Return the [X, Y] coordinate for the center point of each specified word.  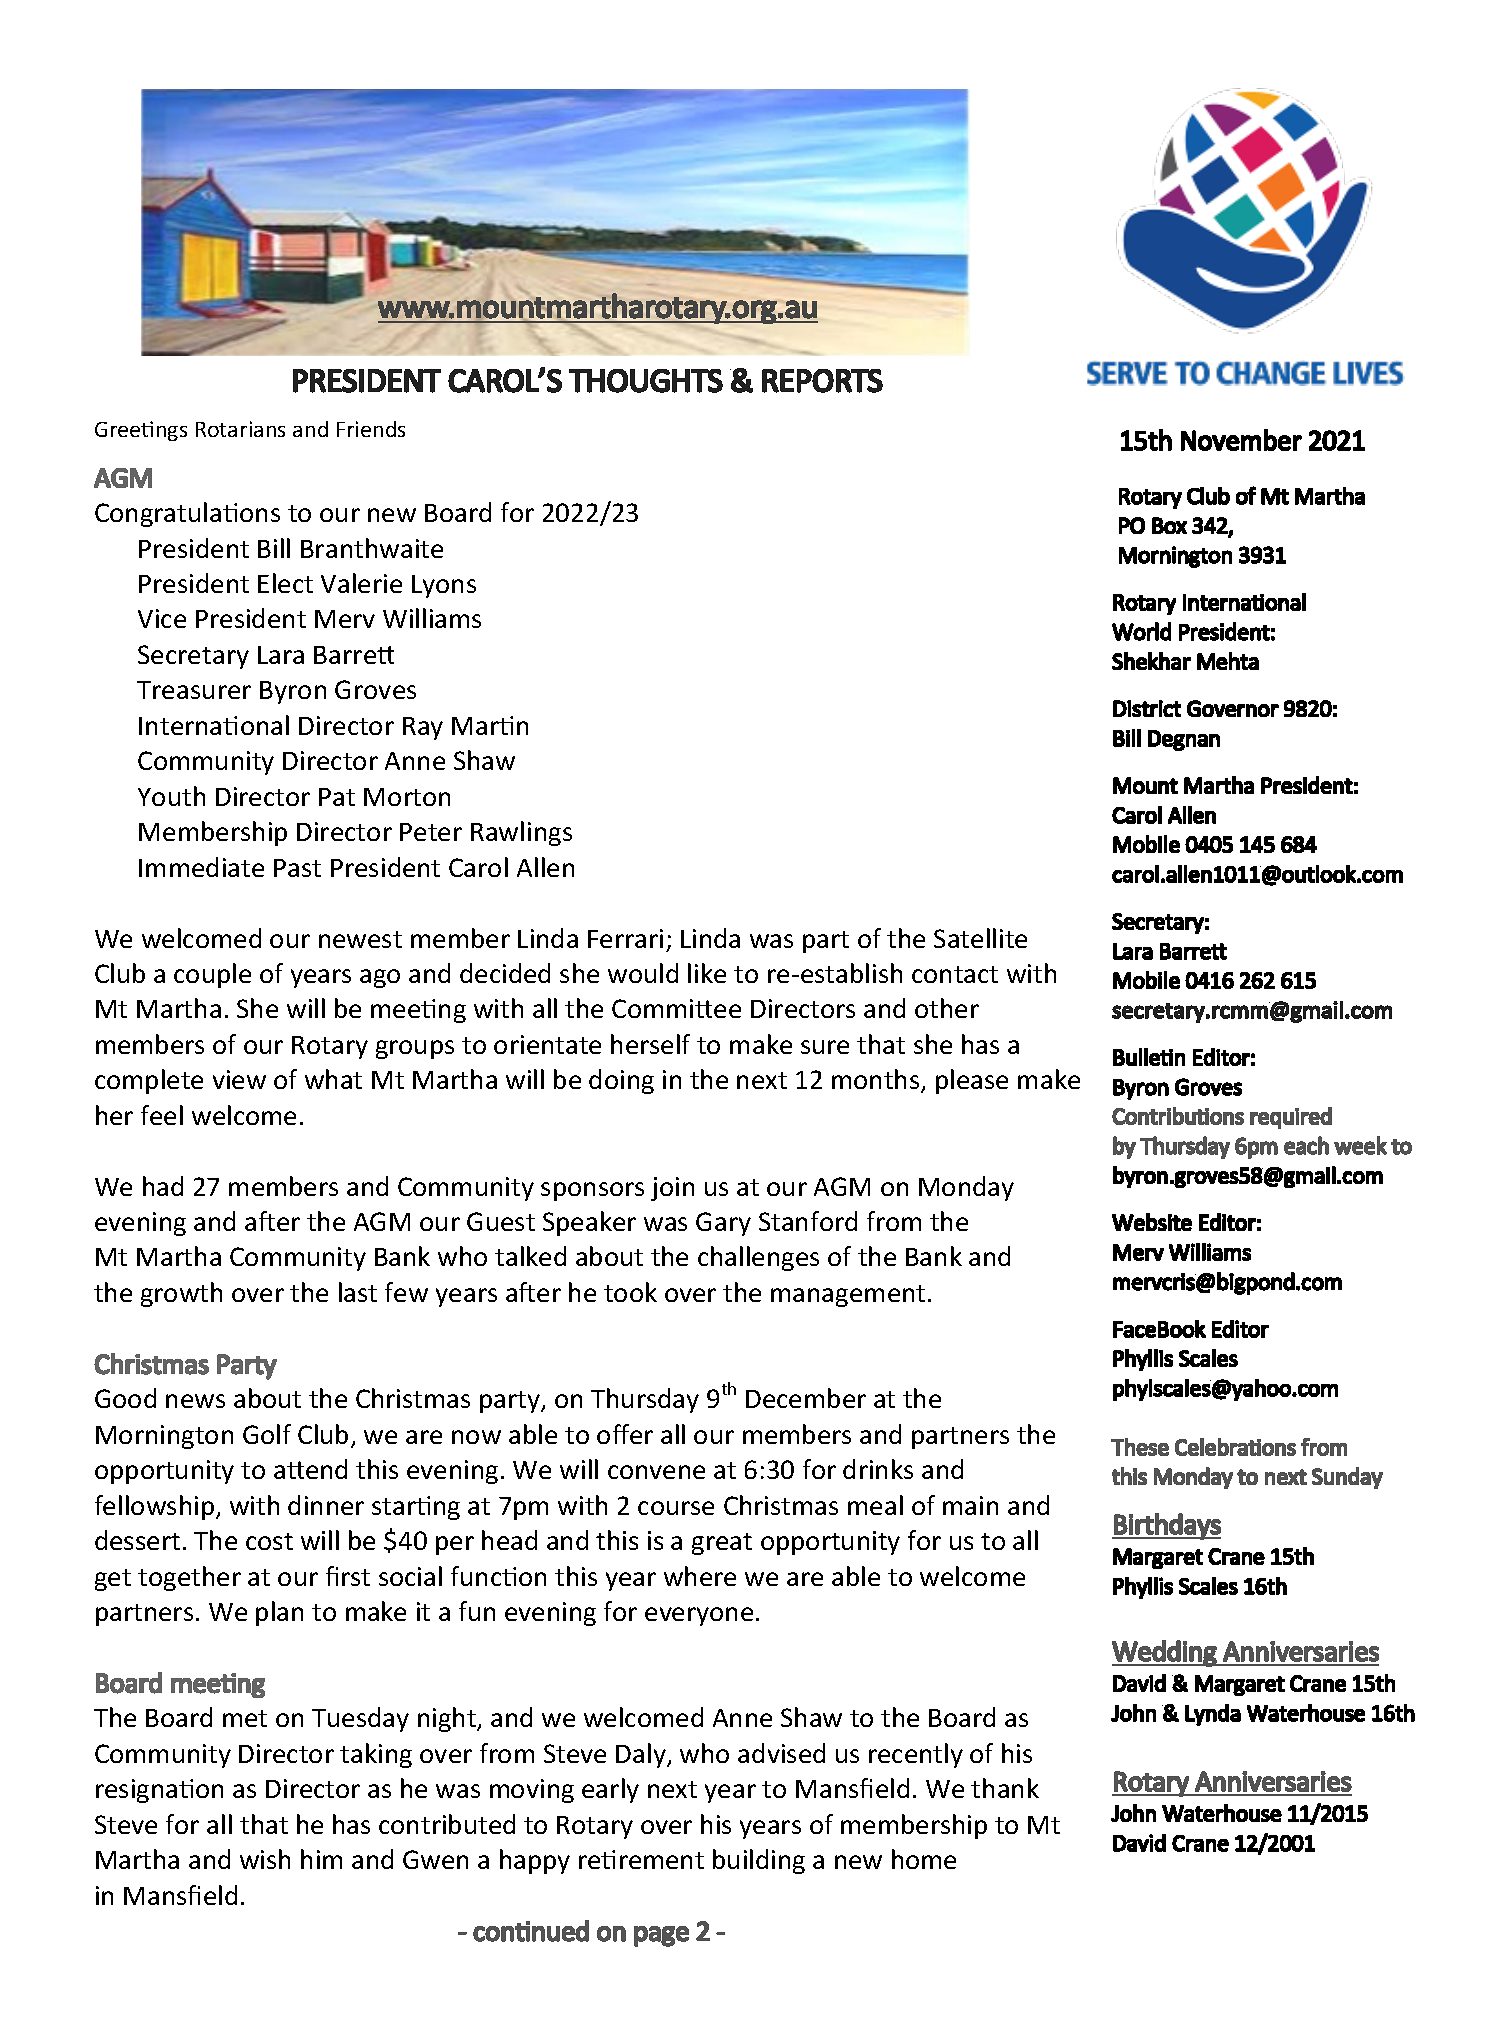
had [163, 1186]
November [1241, 440]
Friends [371, 429]
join [672, 1189]
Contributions [1178, 1116]
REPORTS [822, 381]
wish [265, 1859]
